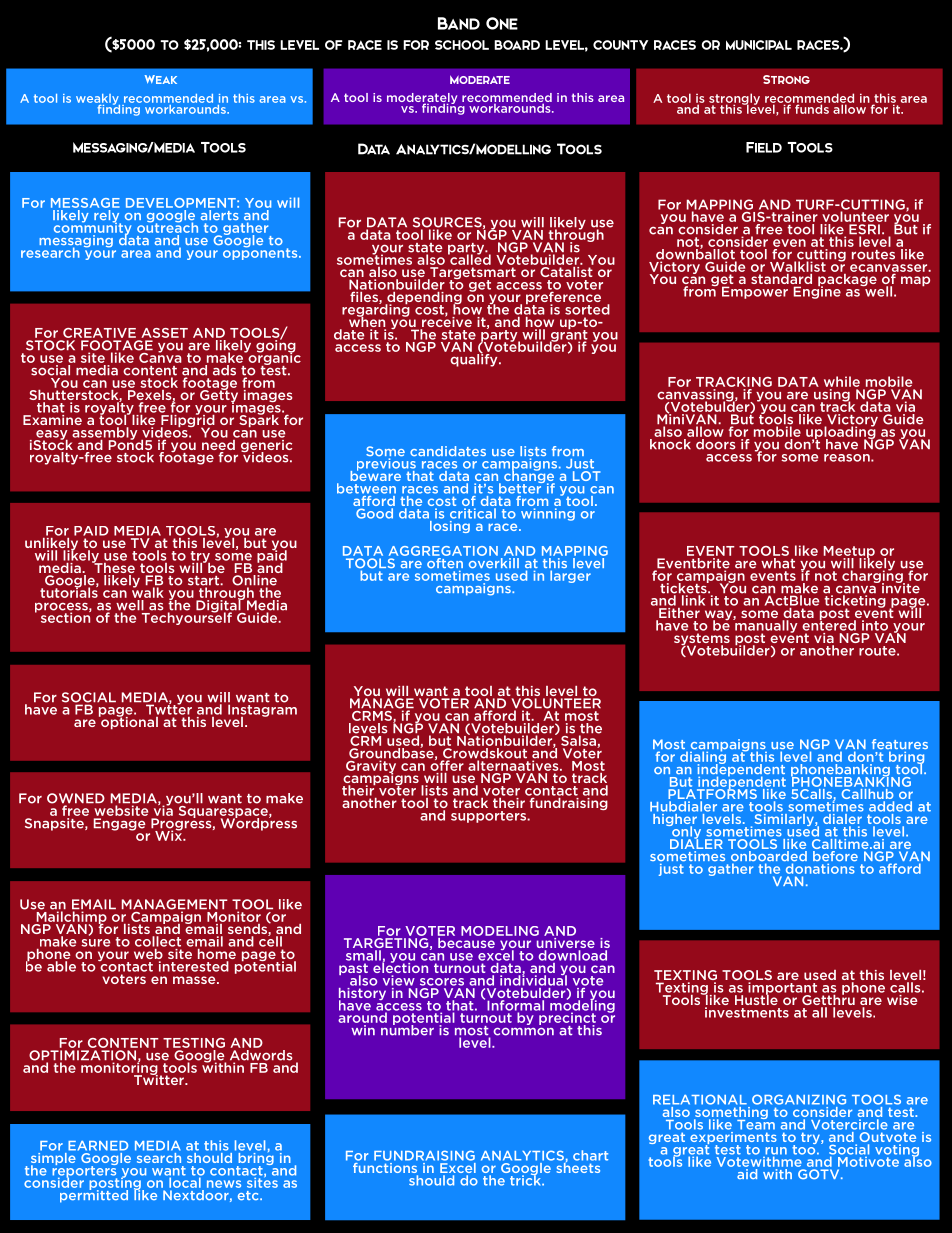  I want to click on news, so click(224, 1184).
